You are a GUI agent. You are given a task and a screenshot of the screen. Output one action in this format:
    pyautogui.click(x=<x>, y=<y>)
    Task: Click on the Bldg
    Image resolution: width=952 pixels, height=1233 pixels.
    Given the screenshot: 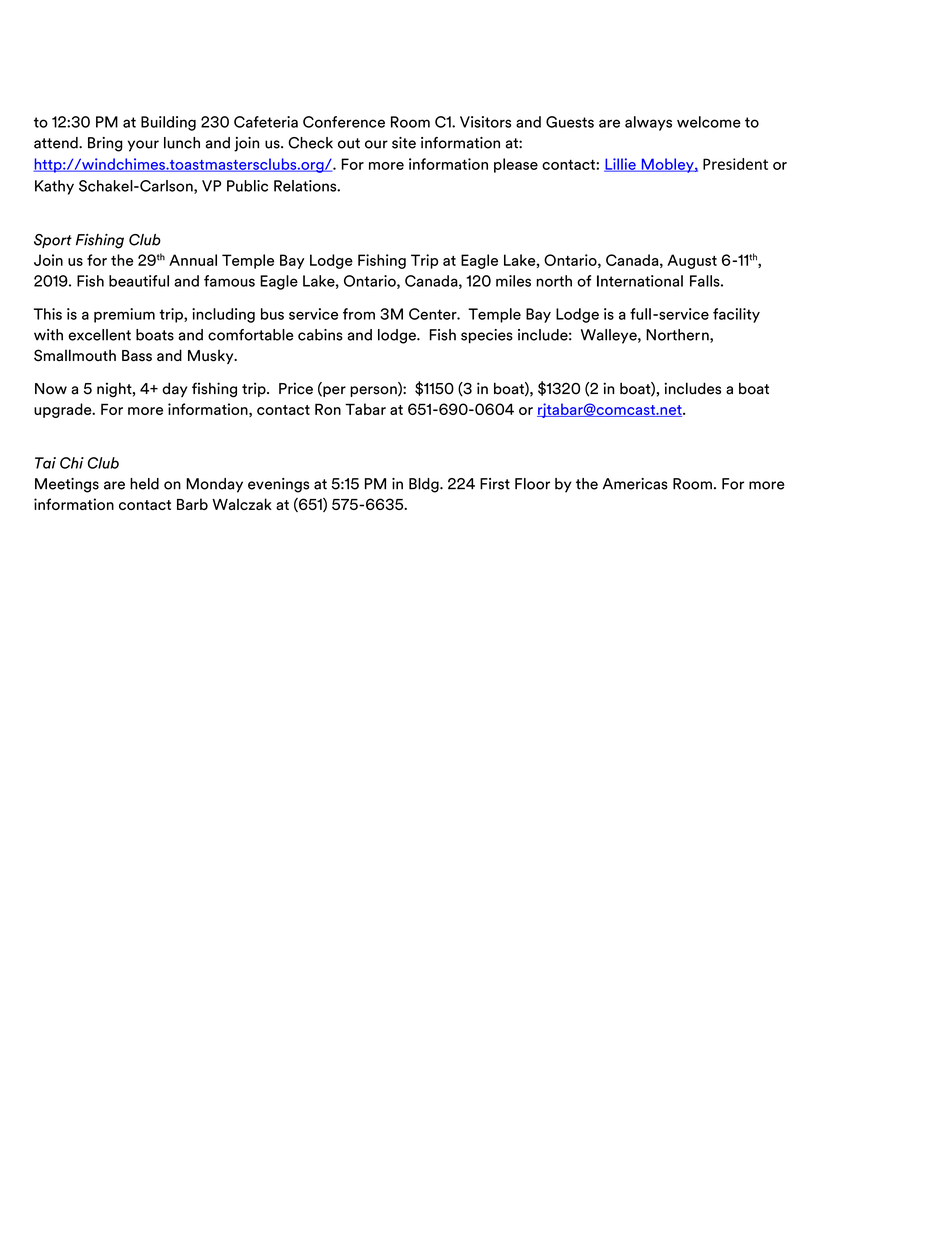 What is the action you would take?
    pyautogui.click(x=425, y=485)
